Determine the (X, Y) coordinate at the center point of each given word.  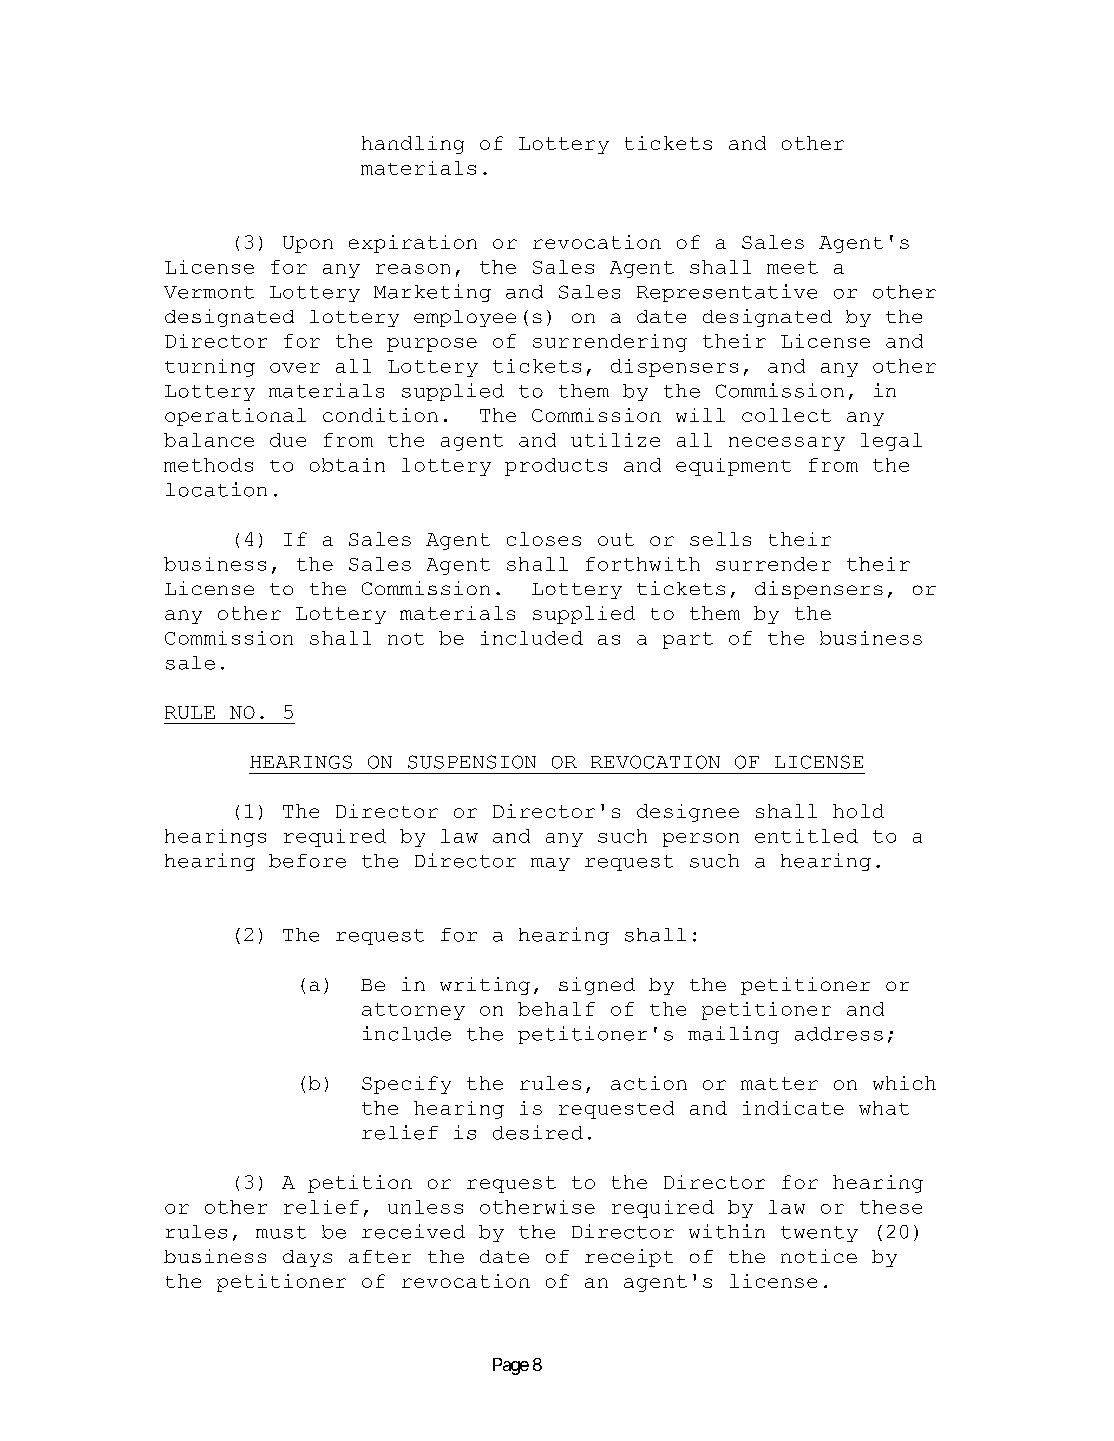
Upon (308, 244)
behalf (556, 1009)
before (307, 861)
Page (511, 1366)
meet (792, 267)
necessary (787, 444)
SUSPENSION (472, 762)
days (307, 1258)
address (839, 1034)
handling (413, 145)
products (556, 467)
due (288, 440)
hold (858, 811)
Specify (406, 1085)
